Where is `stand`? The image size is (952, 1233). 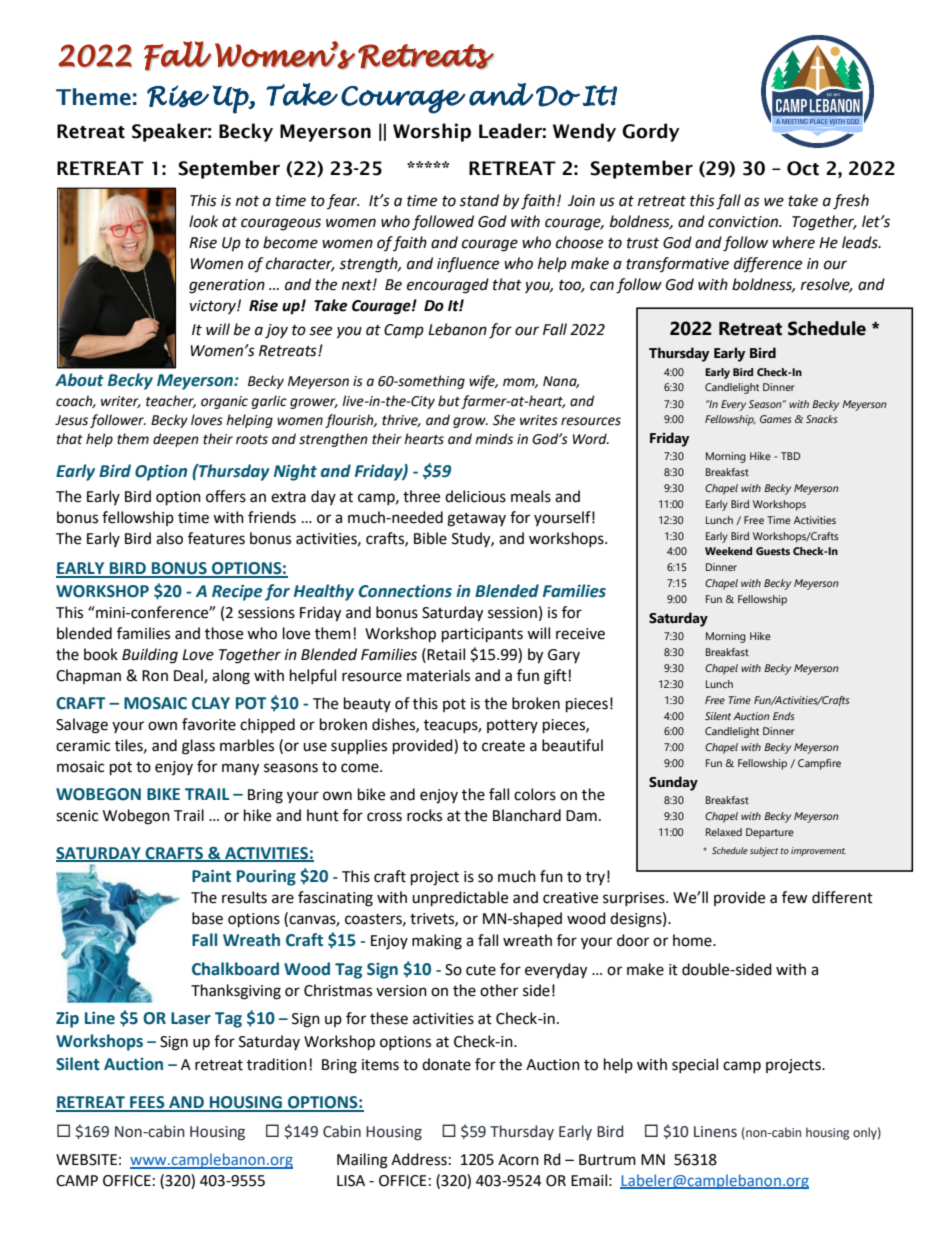
stand is located at coordinates (479, 200).
